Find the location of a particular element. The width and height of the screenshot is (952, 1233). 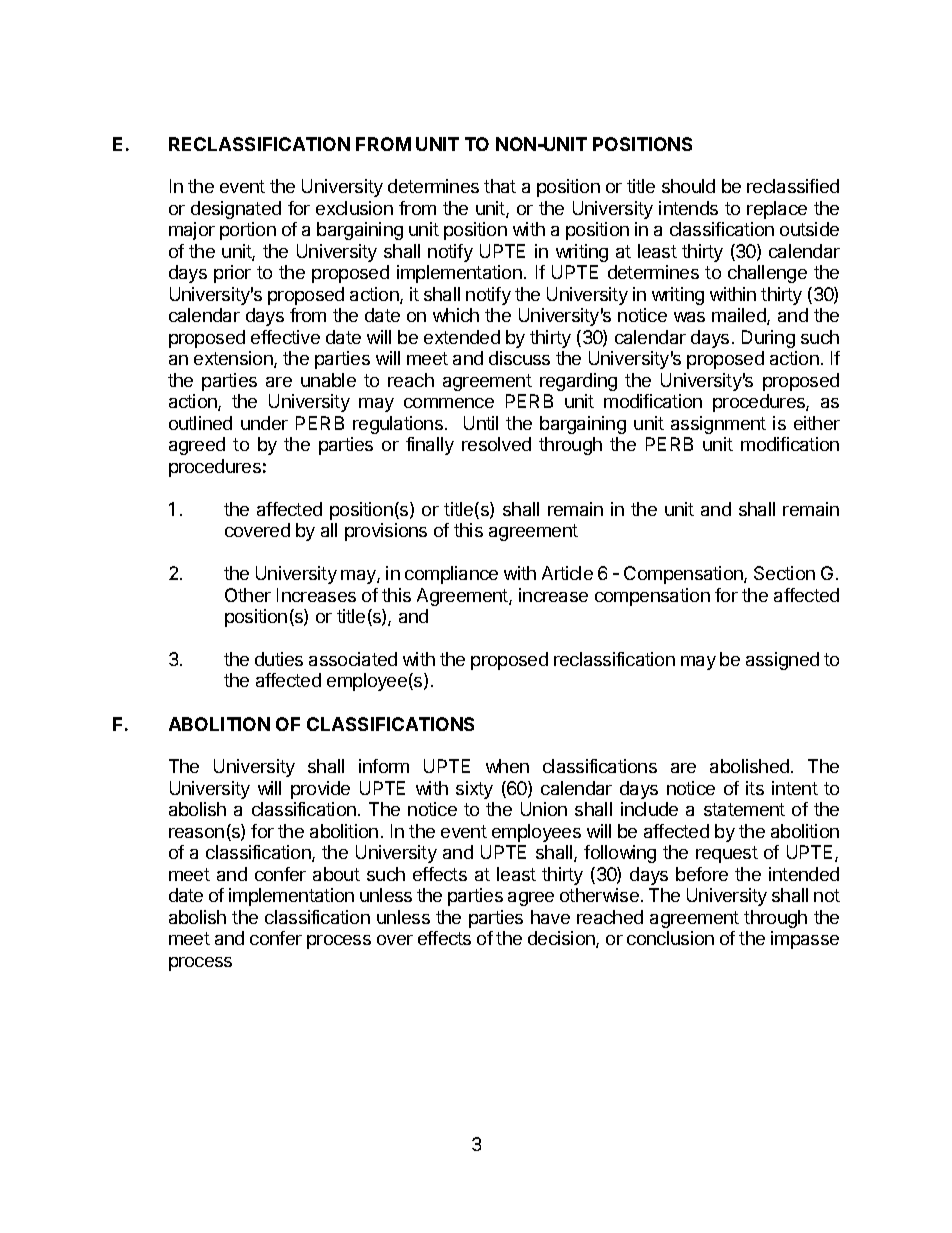

designated is located at coordinates (236, 210).
